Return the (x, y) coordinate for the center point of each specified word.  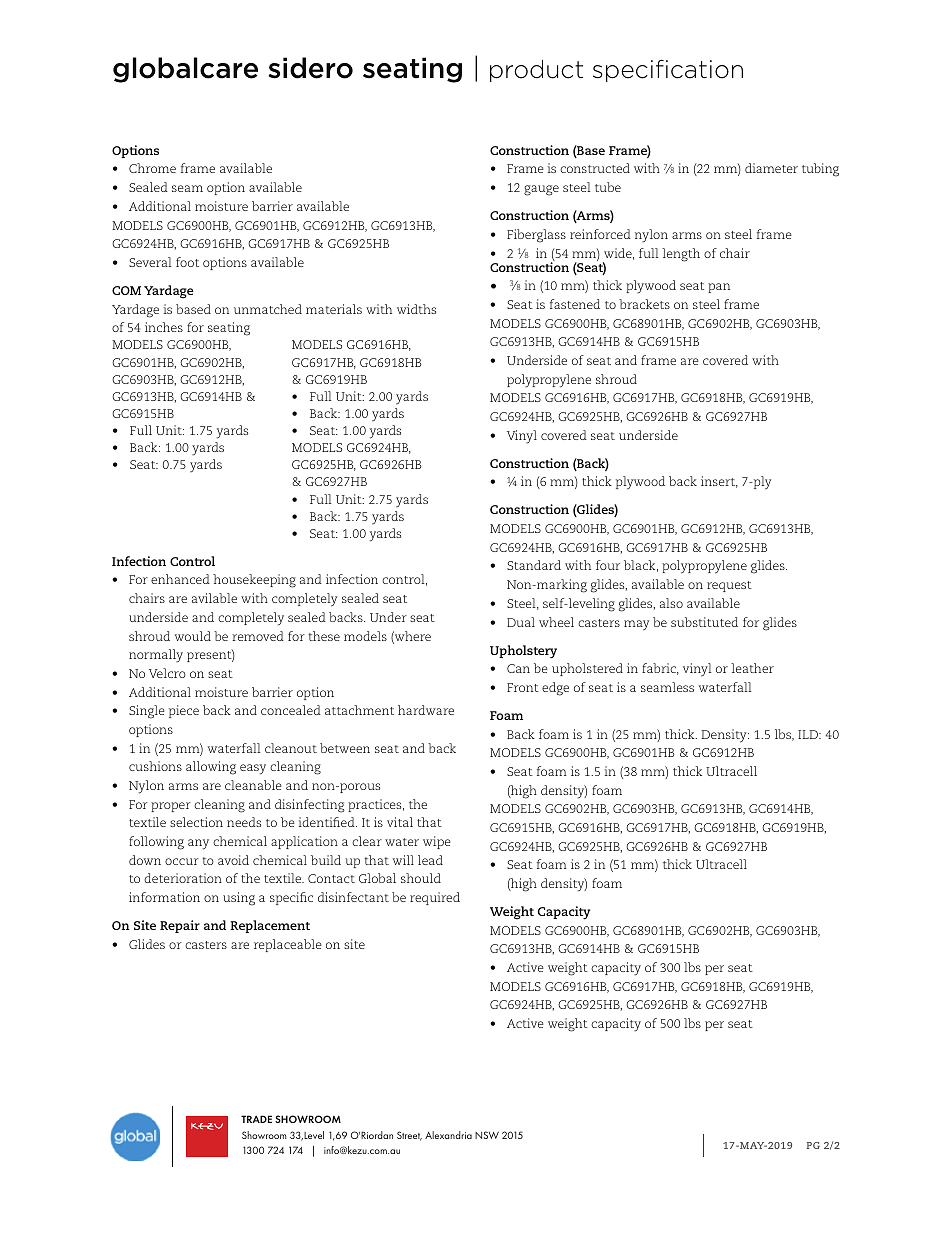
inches (164, 327)
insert (719, 482)
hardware (426, 710)
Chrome (152, 168)
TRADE (256, 1119)
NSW (487, 1135)
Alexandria (448, 1135)
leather (752, 668)
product (536, 71)
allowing (211, 768)
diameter (771, 168)
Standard (534, 565)
